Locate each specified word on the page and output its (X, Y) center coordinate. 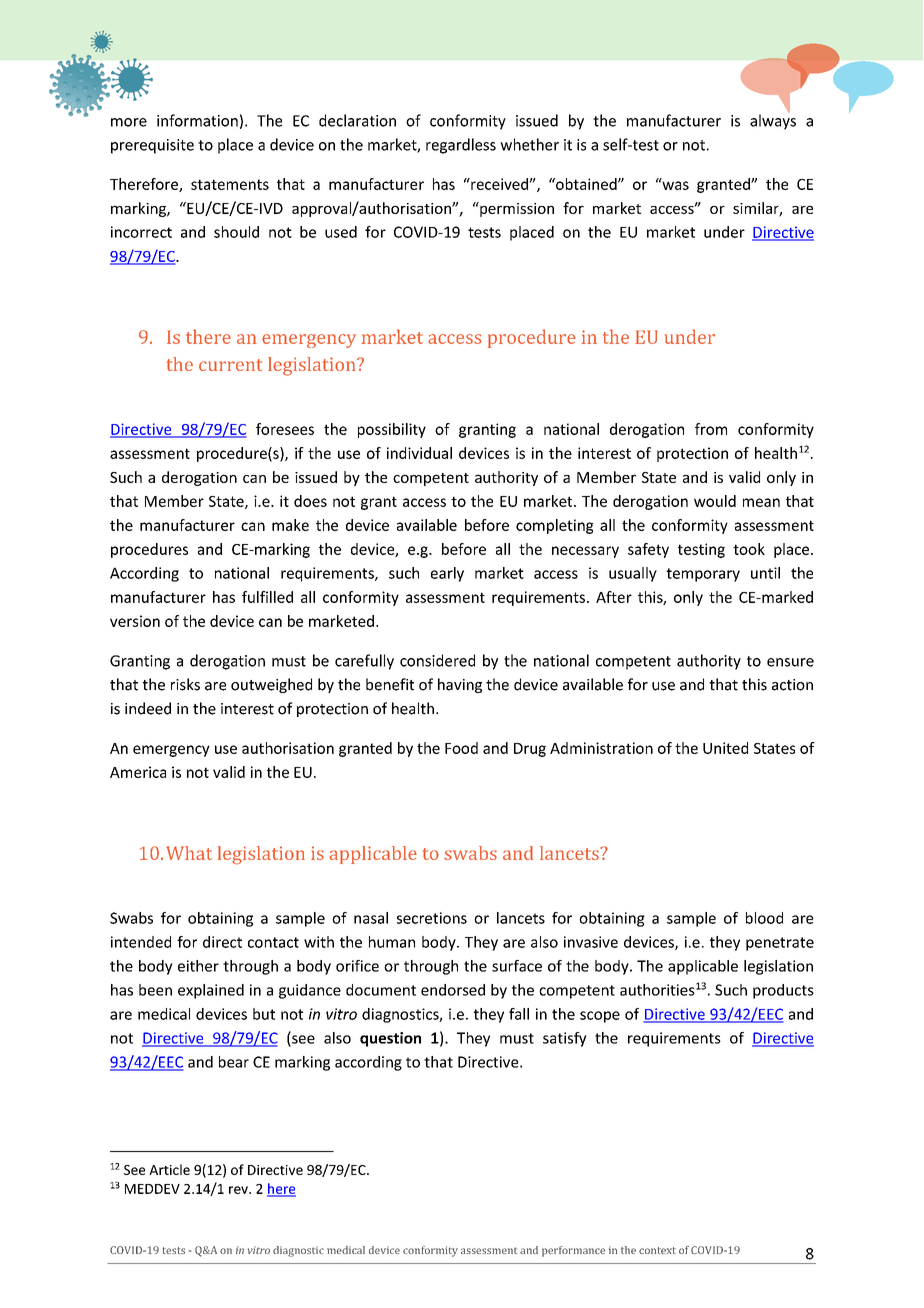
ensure (790, 662)
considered (437, 660)
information (197, 120)
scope (600, 1017)
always (773, 122)
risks (185, 684)
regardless (461, 146)
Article (169, 1169)
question (390, 1039)
